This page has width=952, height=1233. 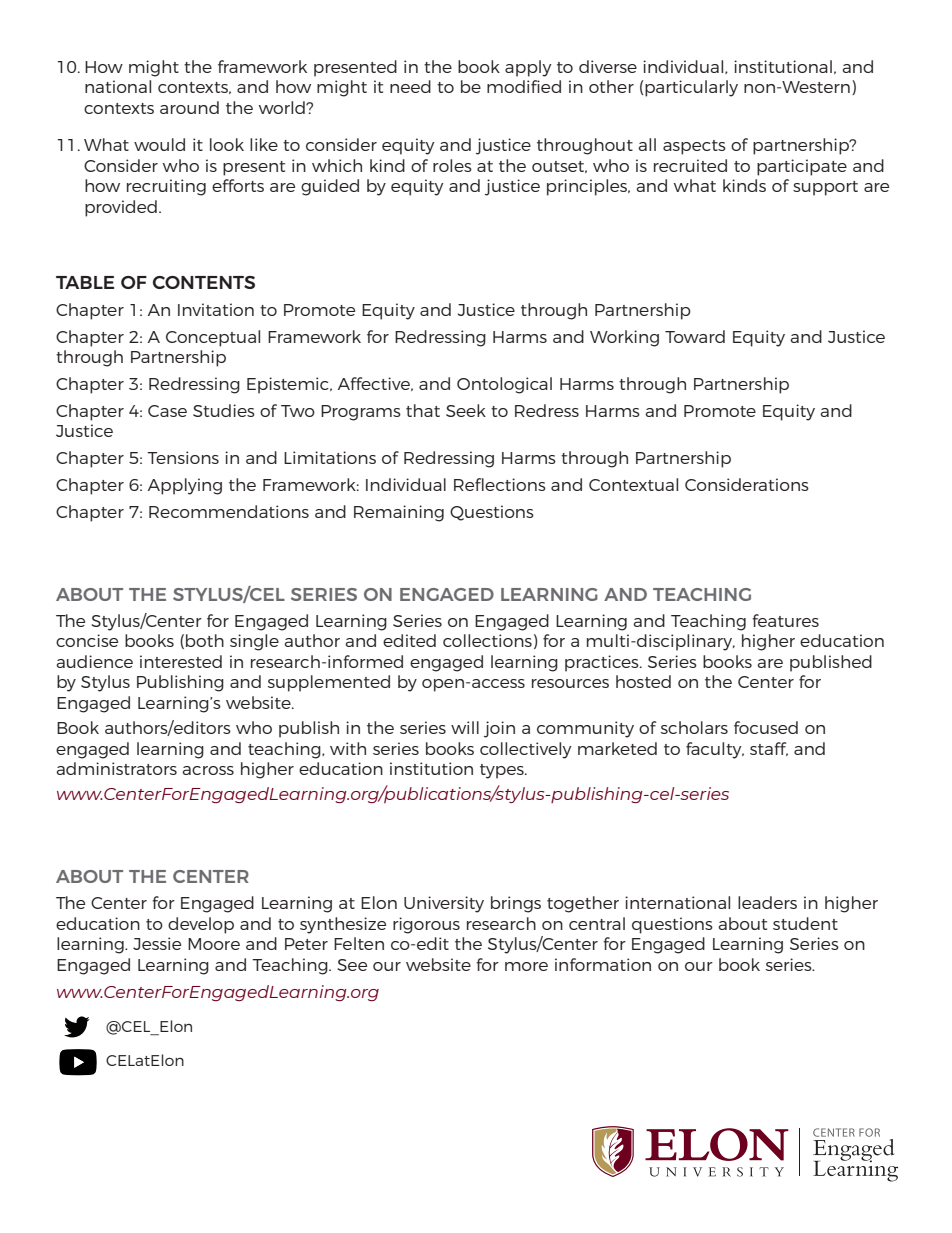 I want to click on Toward, so click(x=695, y=336).
